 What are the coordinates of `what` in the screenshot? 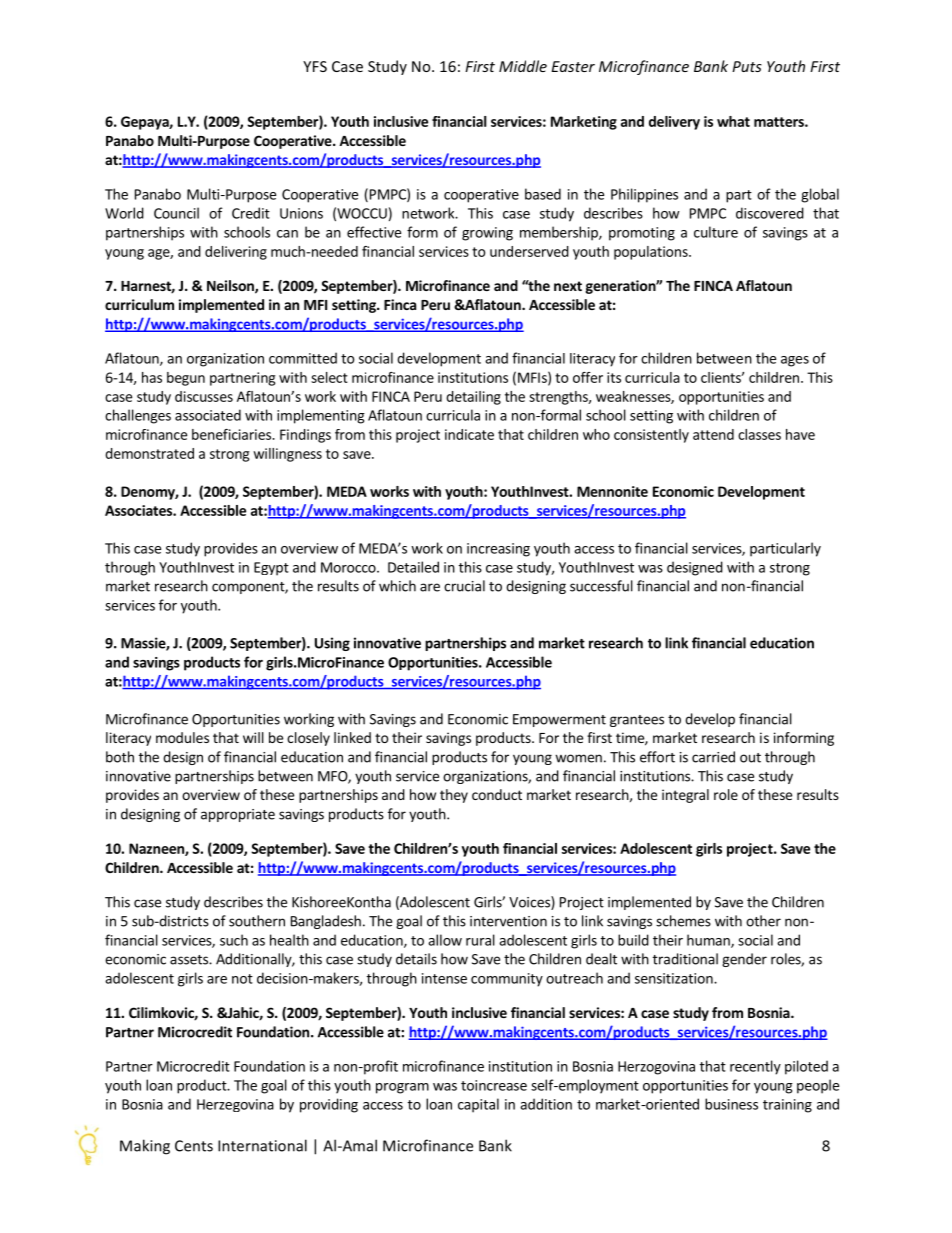 It's located at (733, 121).
